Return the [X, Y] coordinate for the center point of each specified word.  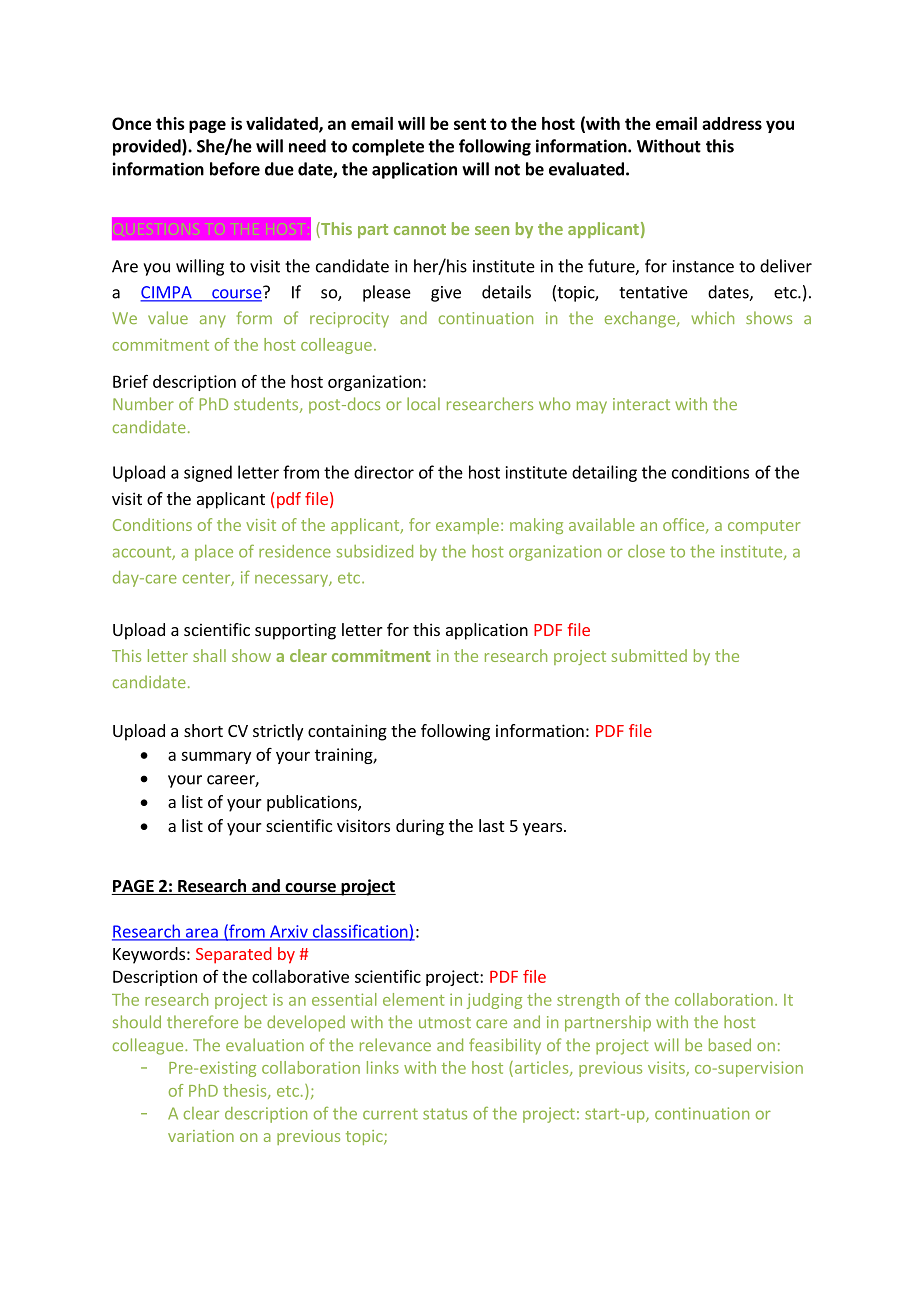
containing [347, 732]
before [235, 169]
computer [764, 527]
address [732, 123]
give [446, 294]
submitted [649, 655]
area [201, 934]
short [203, 730]
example [467, 526]
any [213, 321]
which [712, 317]
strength [588, 1001]
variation [201, 1136]
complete [388, 147]
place [214, 553]
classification [360, 932]
